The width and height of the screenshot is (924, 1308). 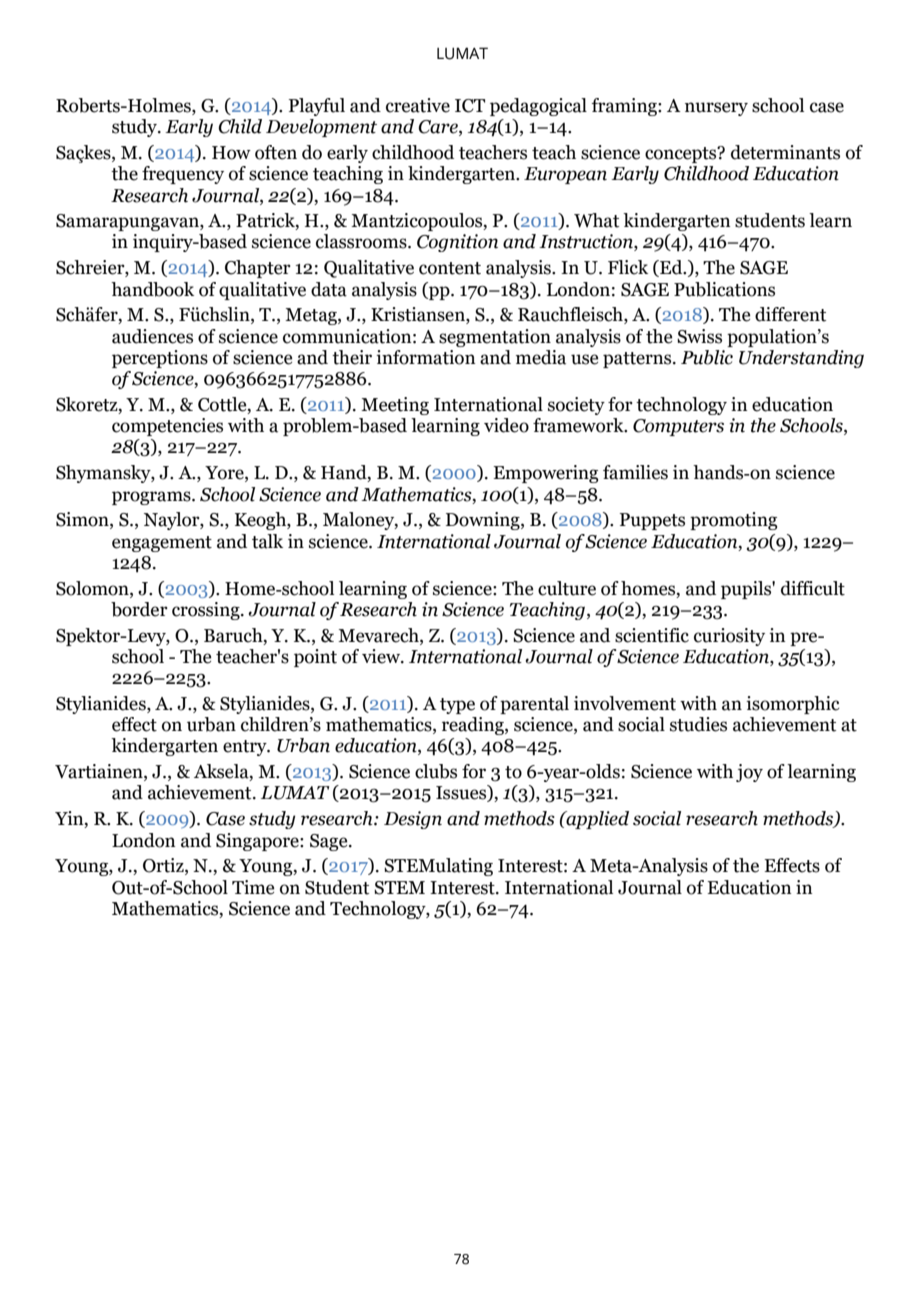 I want to click on Downing, so click(x=484, y=521).
